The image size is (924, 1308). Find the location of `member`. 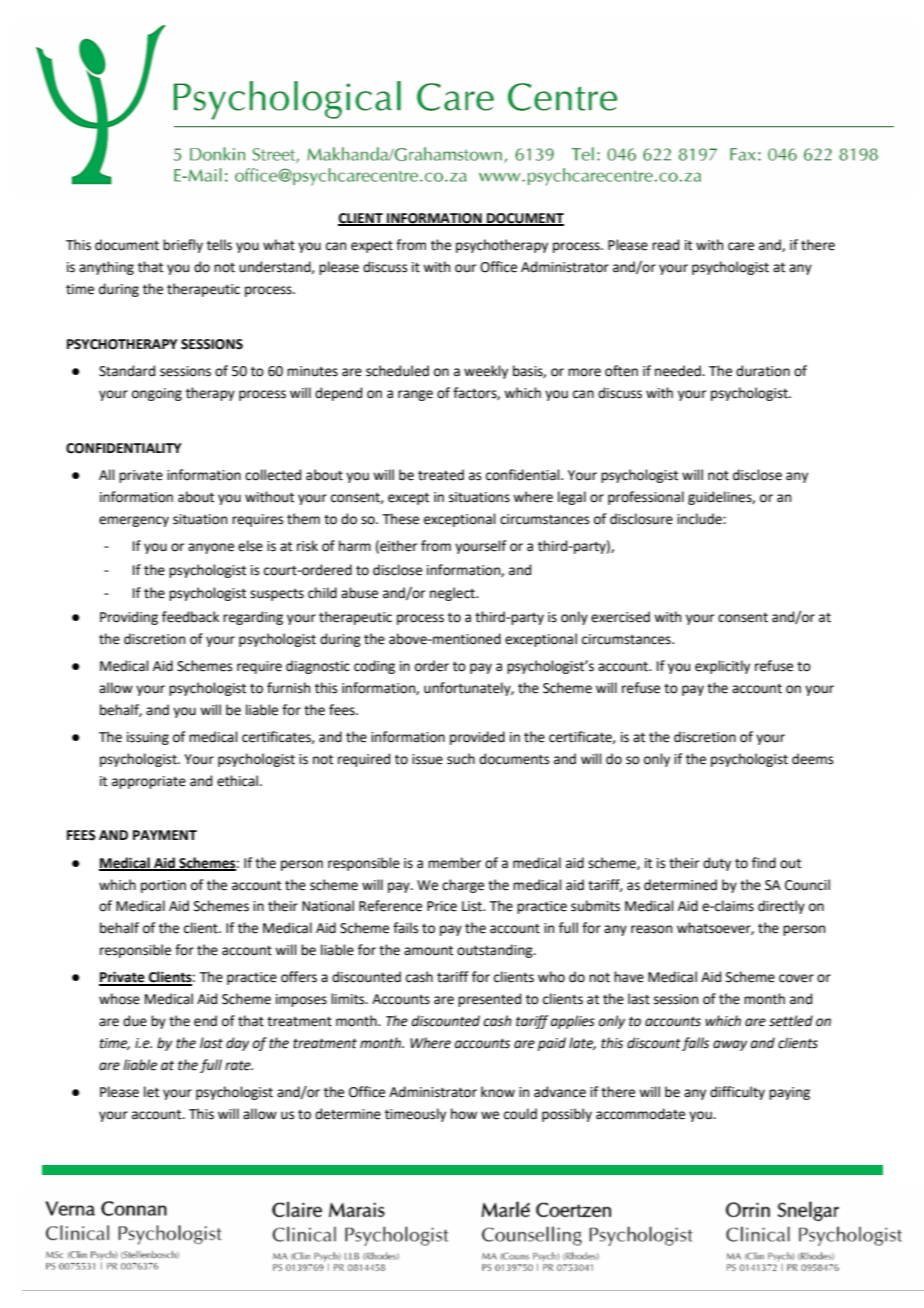

member is located at coordinates (454, 863).
